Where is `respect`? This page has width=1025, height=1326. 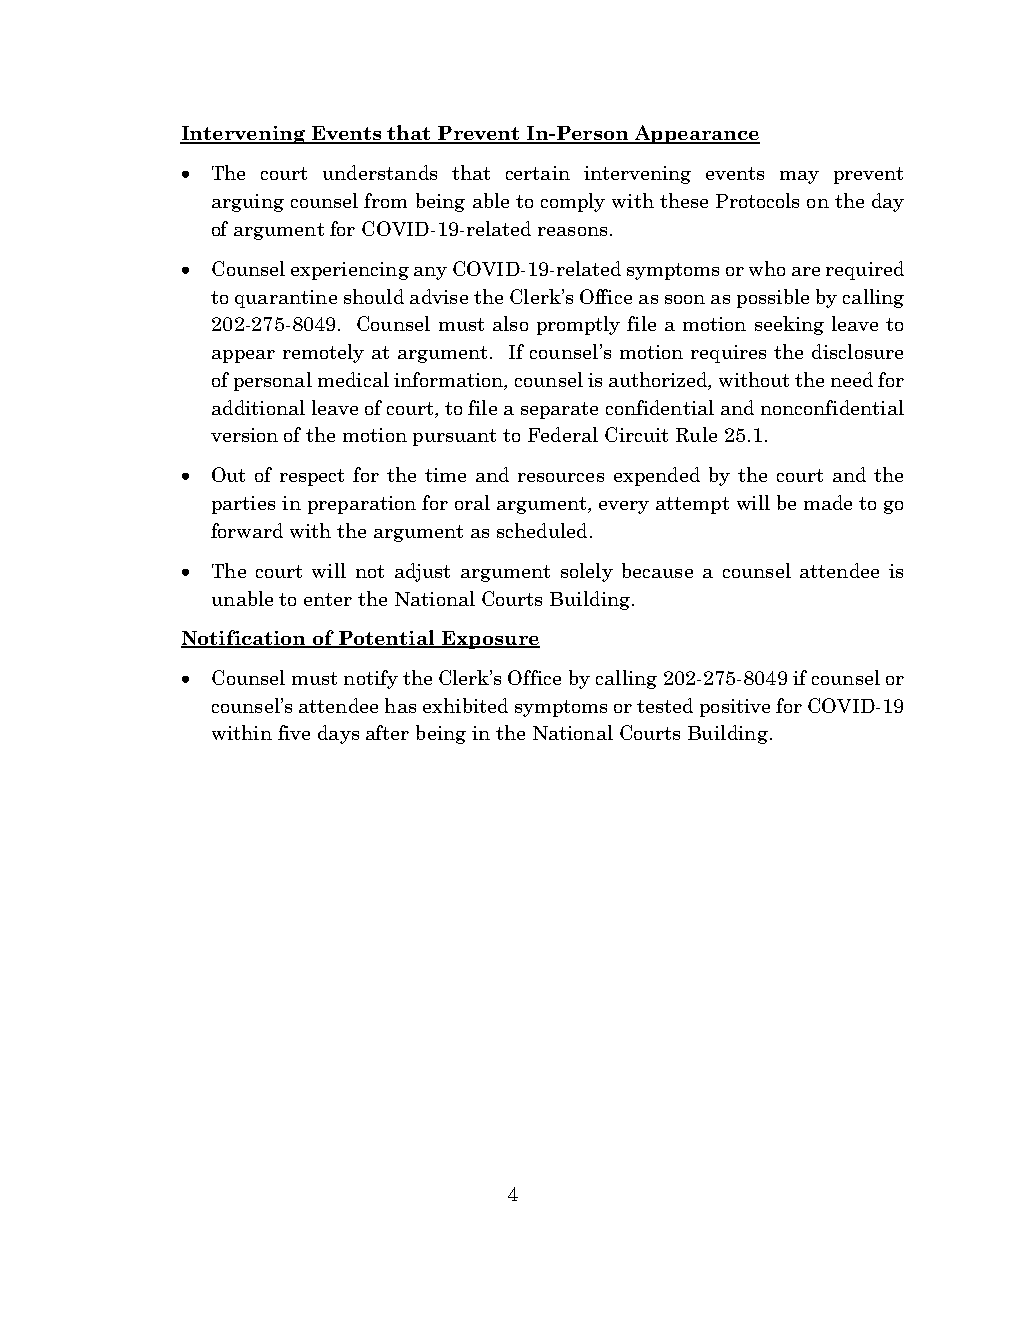
respect is located at coordinates (312, 477).
